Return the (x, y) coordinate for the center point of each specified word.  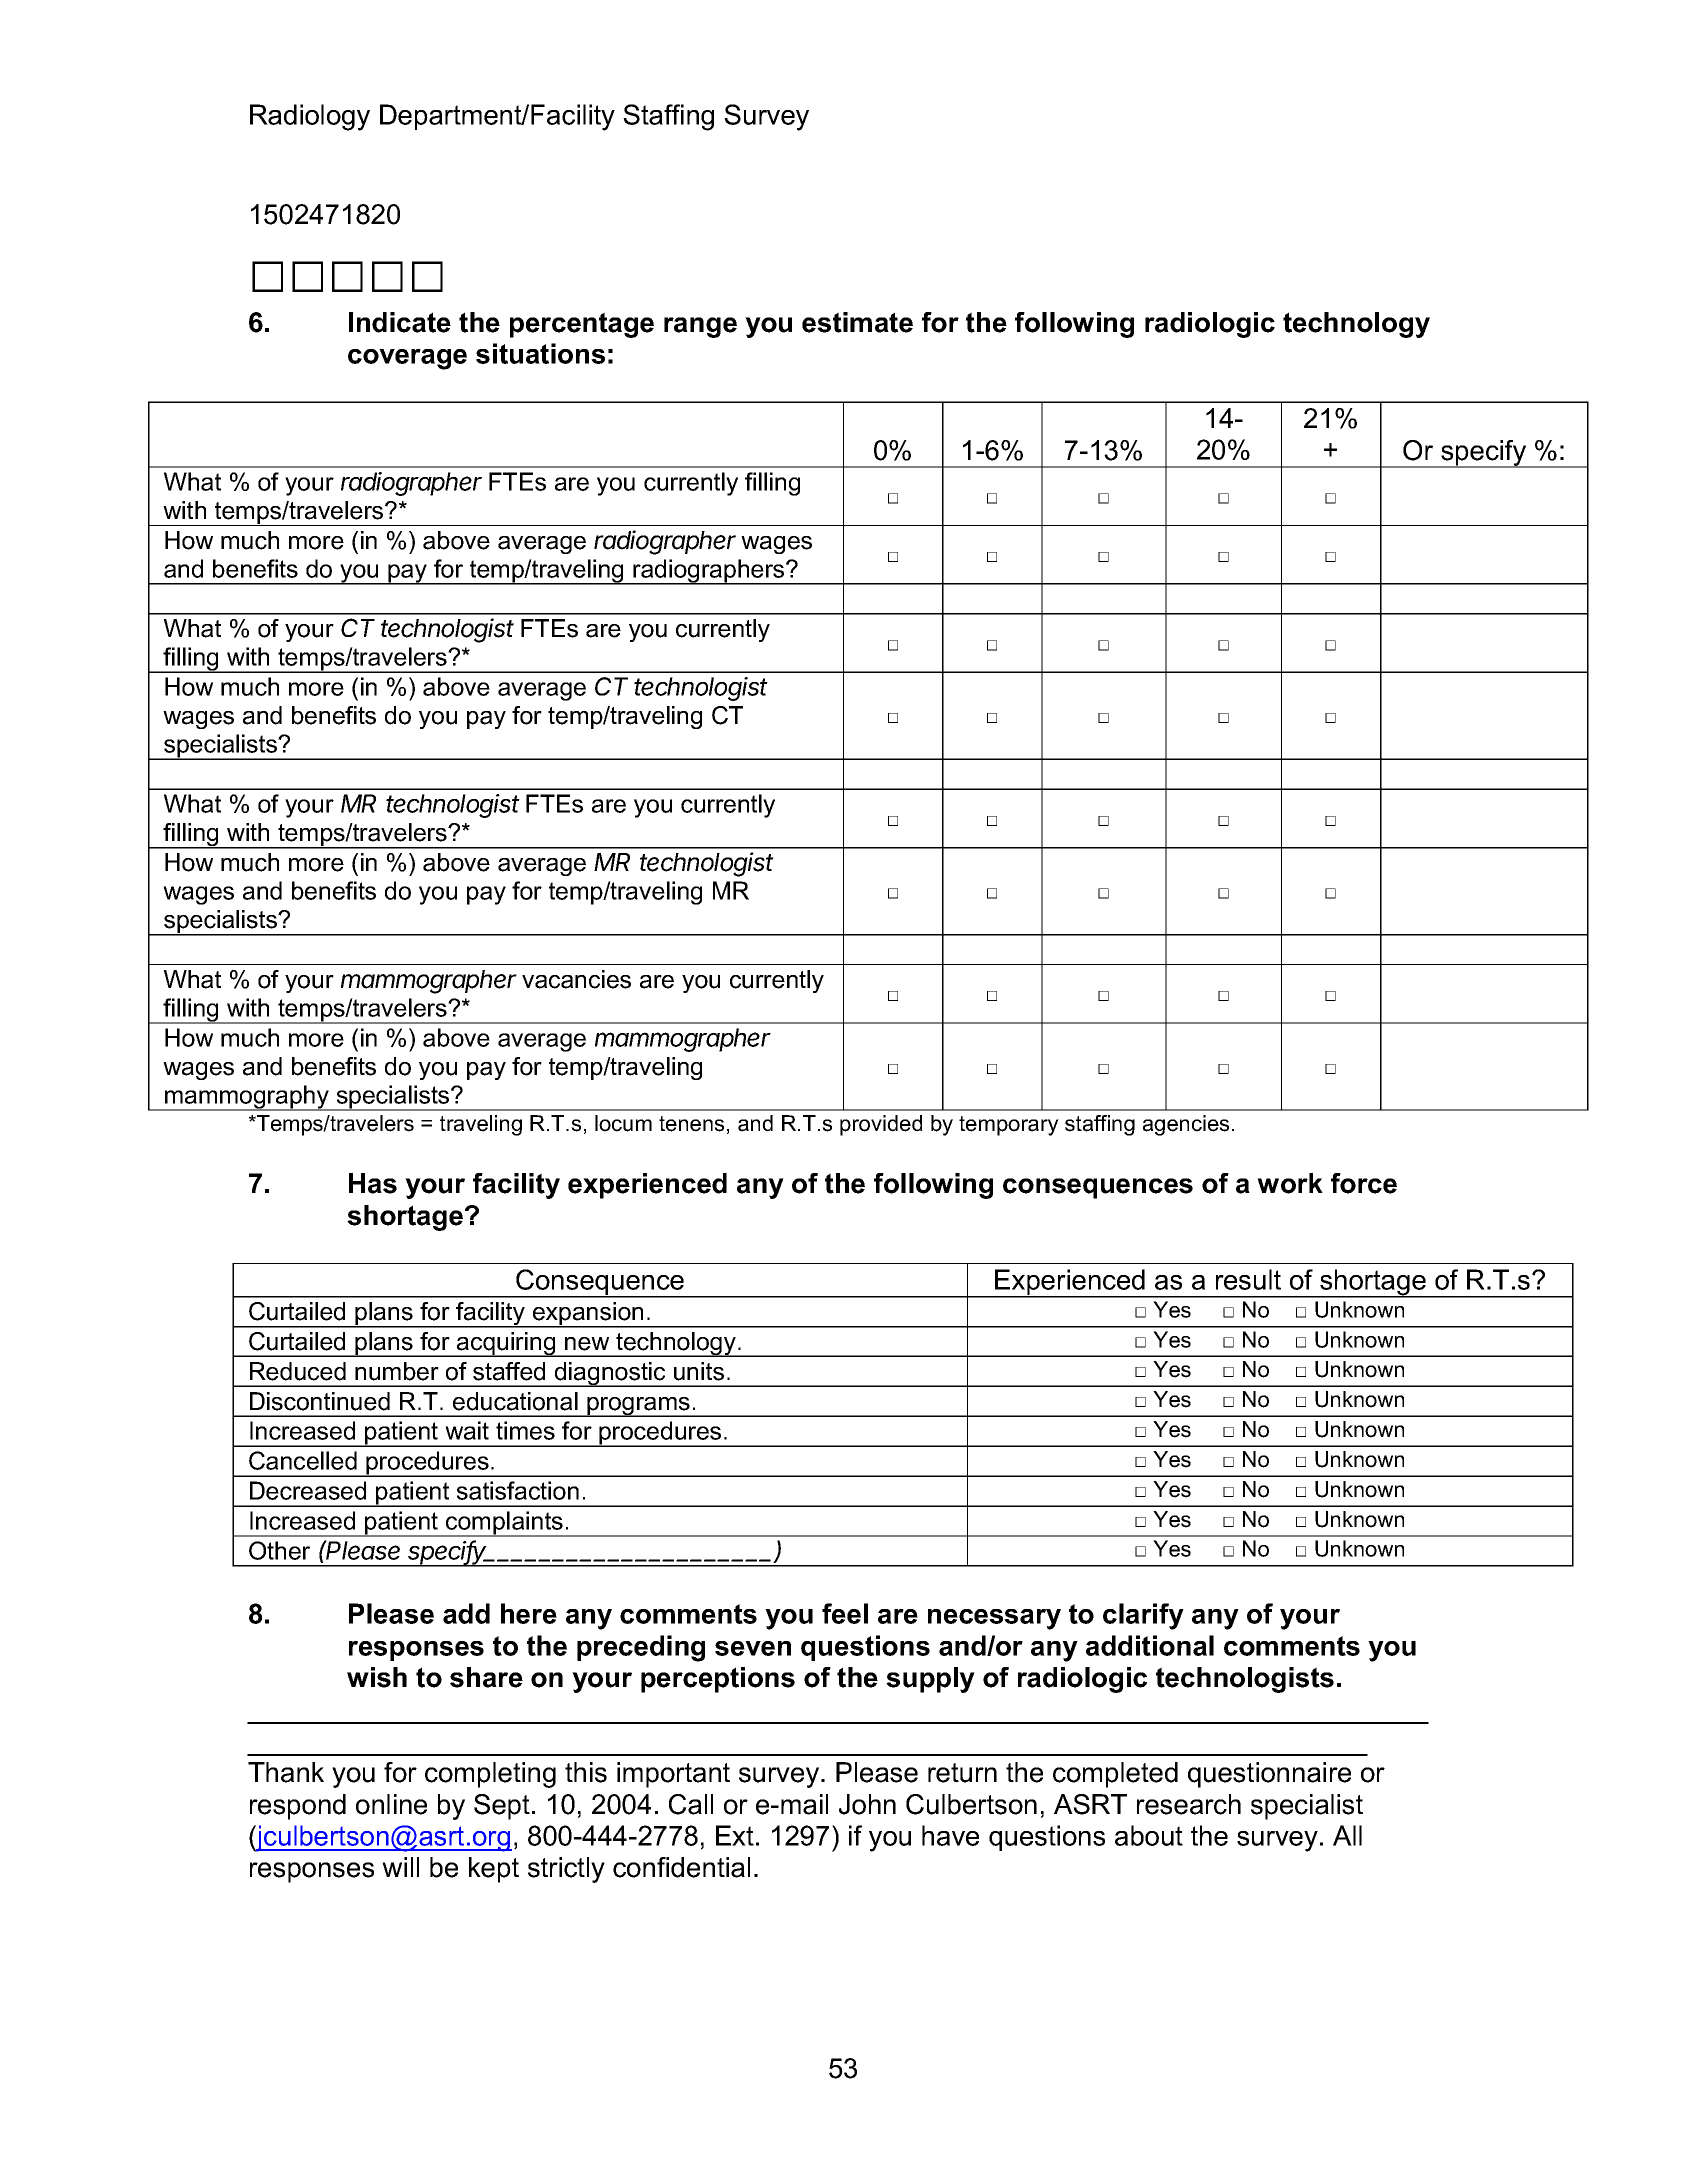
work (1290, 1183)
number (397, 1371)
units (699, 1371)
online (391, 1804)
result (1248, 1279)
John (867, 1804)
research (1189, 1804)
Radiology (310, 117)
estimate (857, 322)
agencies (1186, 1125)
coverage (407, 359)
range (700, 327)
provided (881, 1125)
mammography (247, 1098)
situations (540, 353)
